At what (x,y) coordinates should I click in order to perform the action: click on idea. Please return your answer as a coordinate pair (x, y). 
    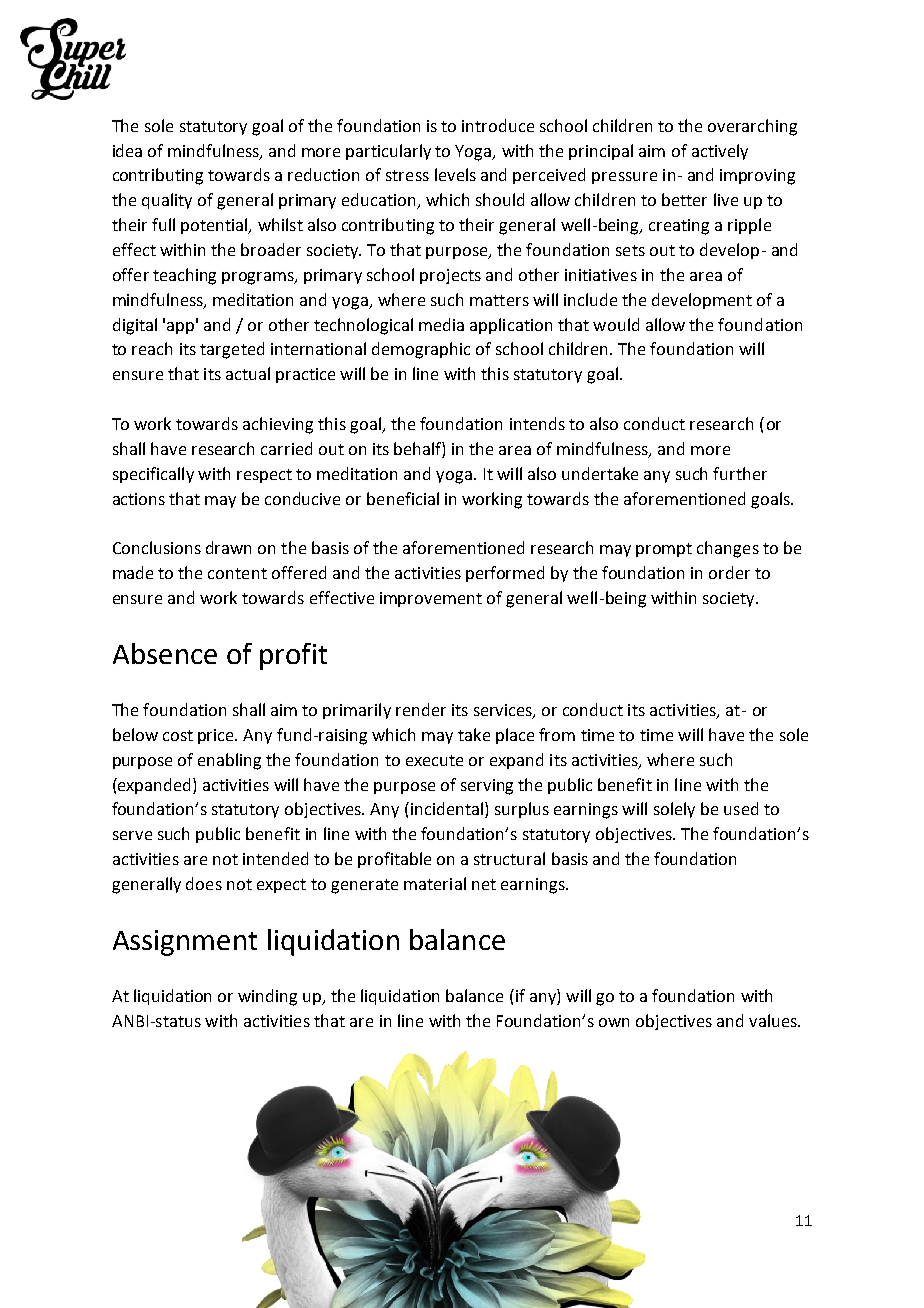
    Looking at the image, I should click on (127, 150).
